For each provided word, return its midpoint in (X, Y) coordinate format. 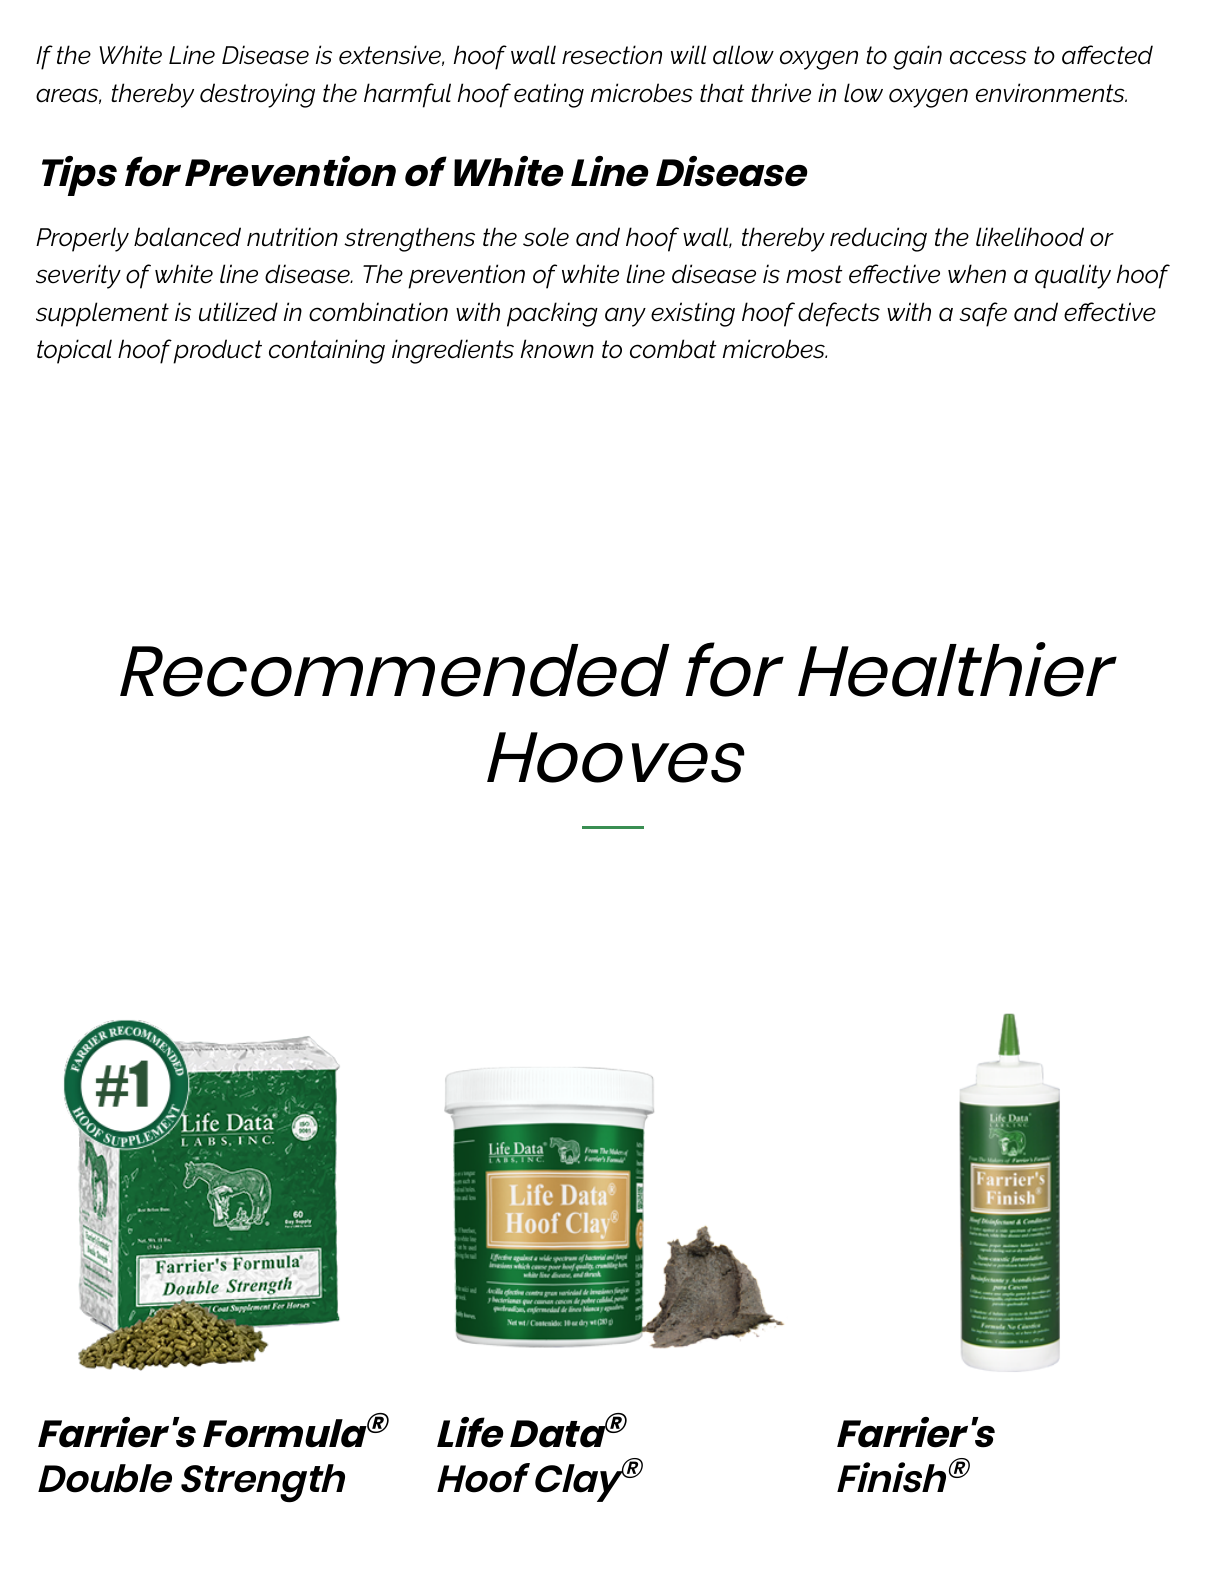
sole (546, 237)
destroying (257, 95)
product (217, 351)
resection (612, 55)
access (988, 57)
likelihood (1030, 237)
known (557, 349)
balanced (187, 237)
